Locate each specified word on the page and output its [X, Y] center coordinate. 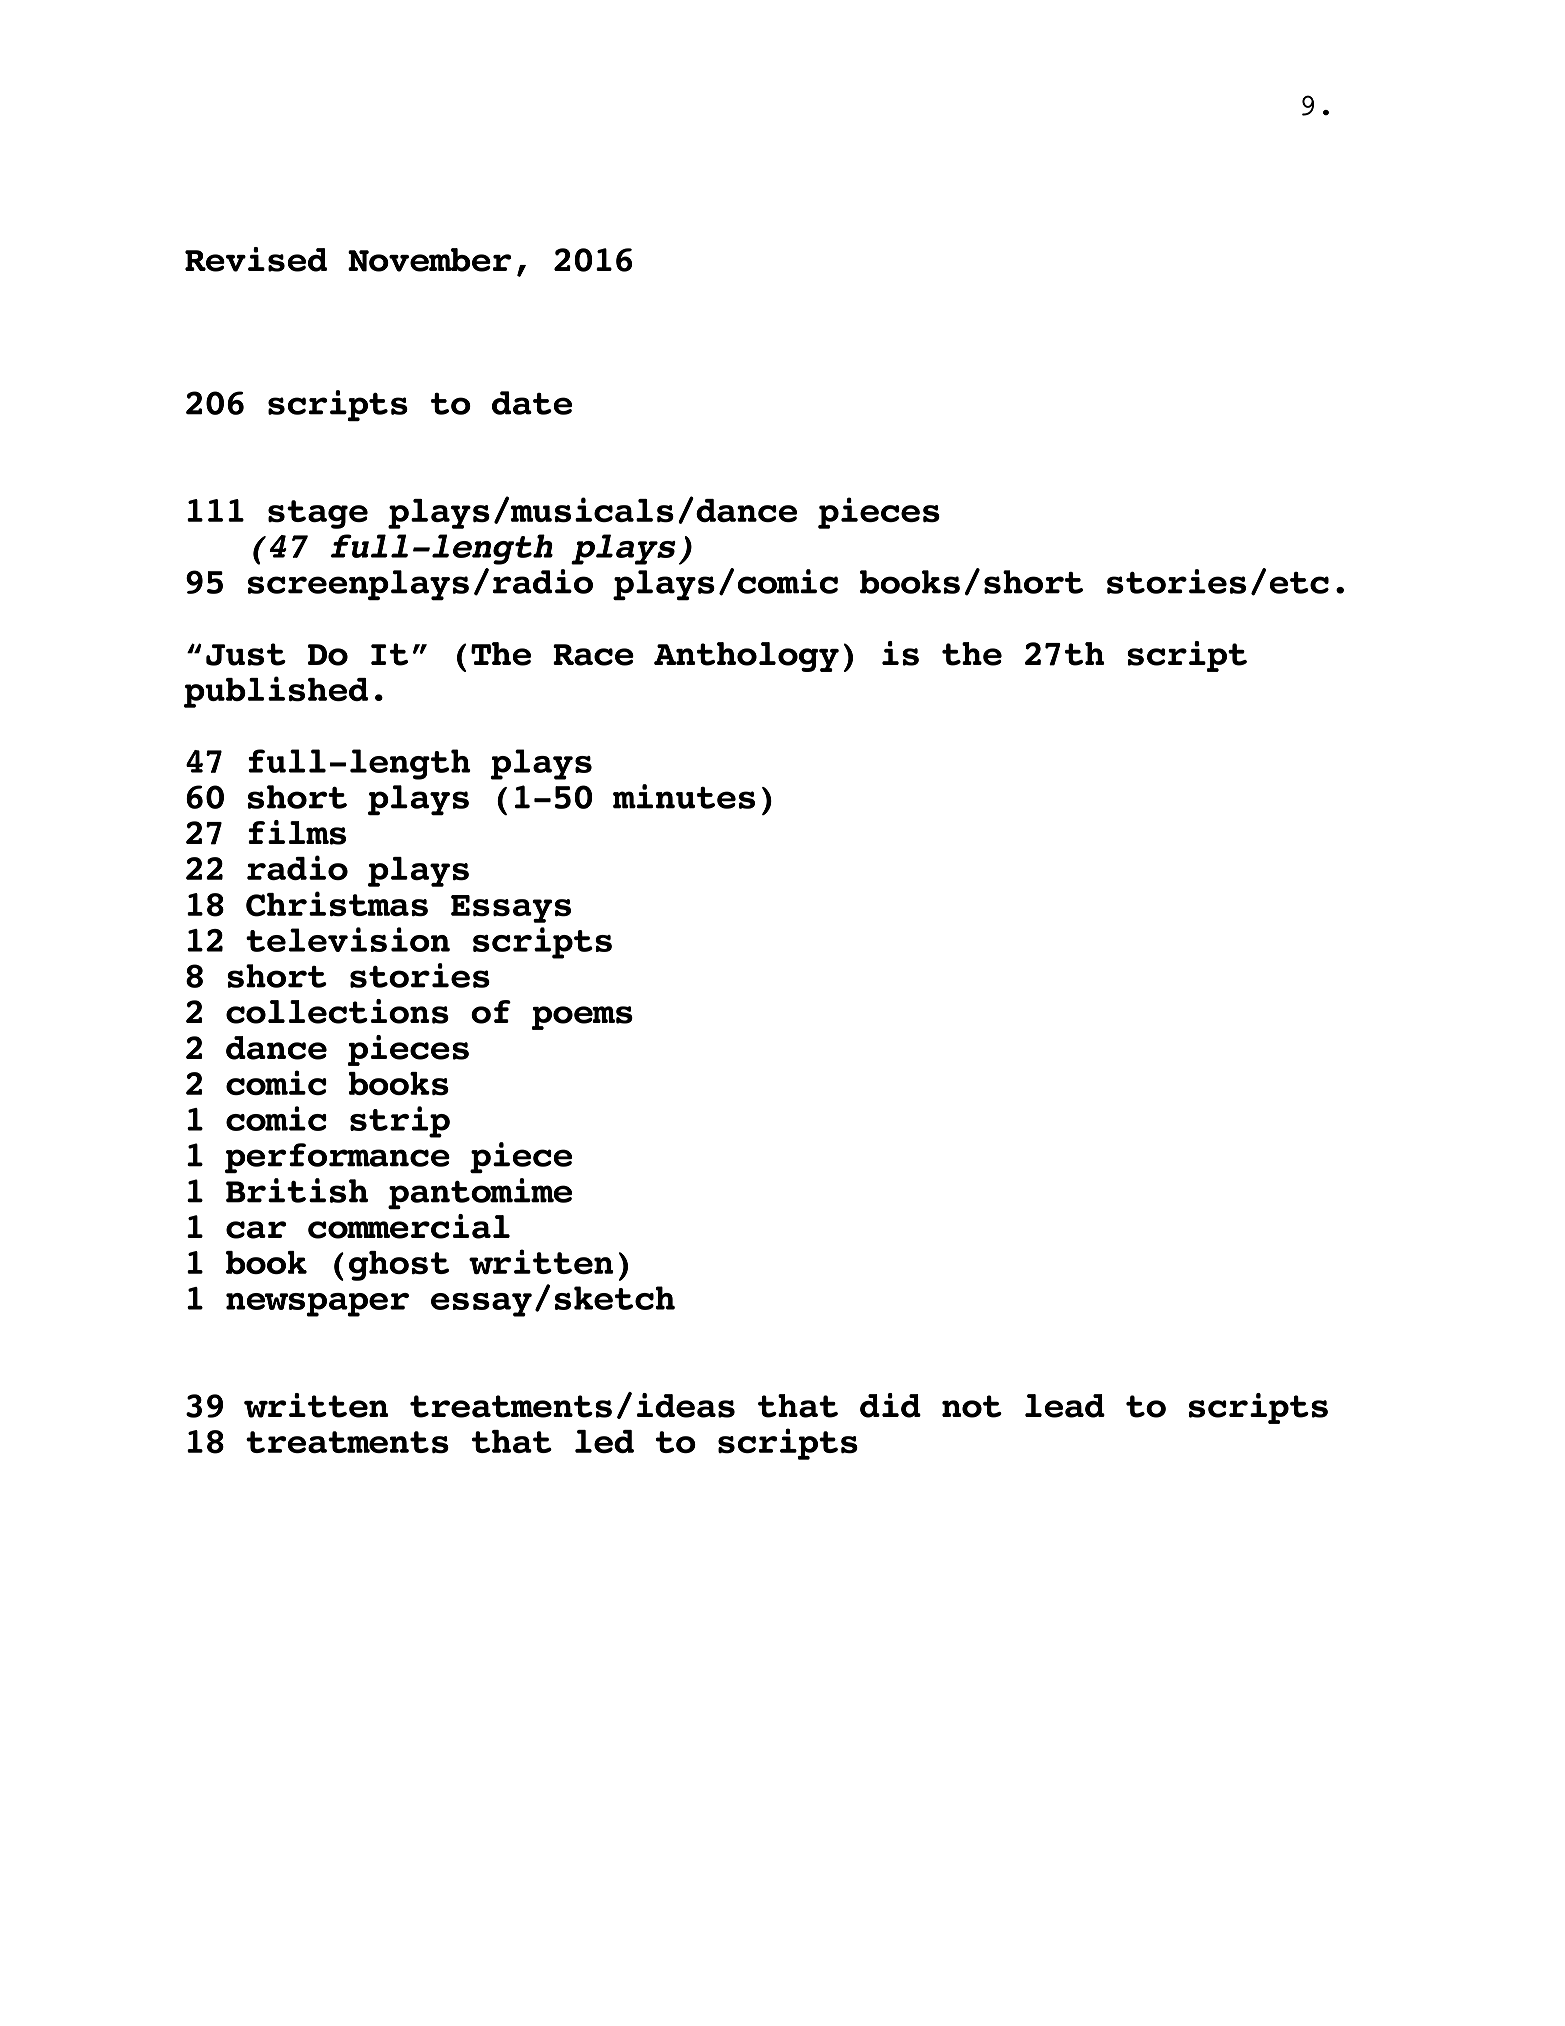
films [297, 832]
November [429, 260]
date [532, 403]
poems [582, 1018]
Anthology [746, 657]
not [972, 1406]
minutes [684, 796]
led [604, 1441]
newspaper [317, 1305]
